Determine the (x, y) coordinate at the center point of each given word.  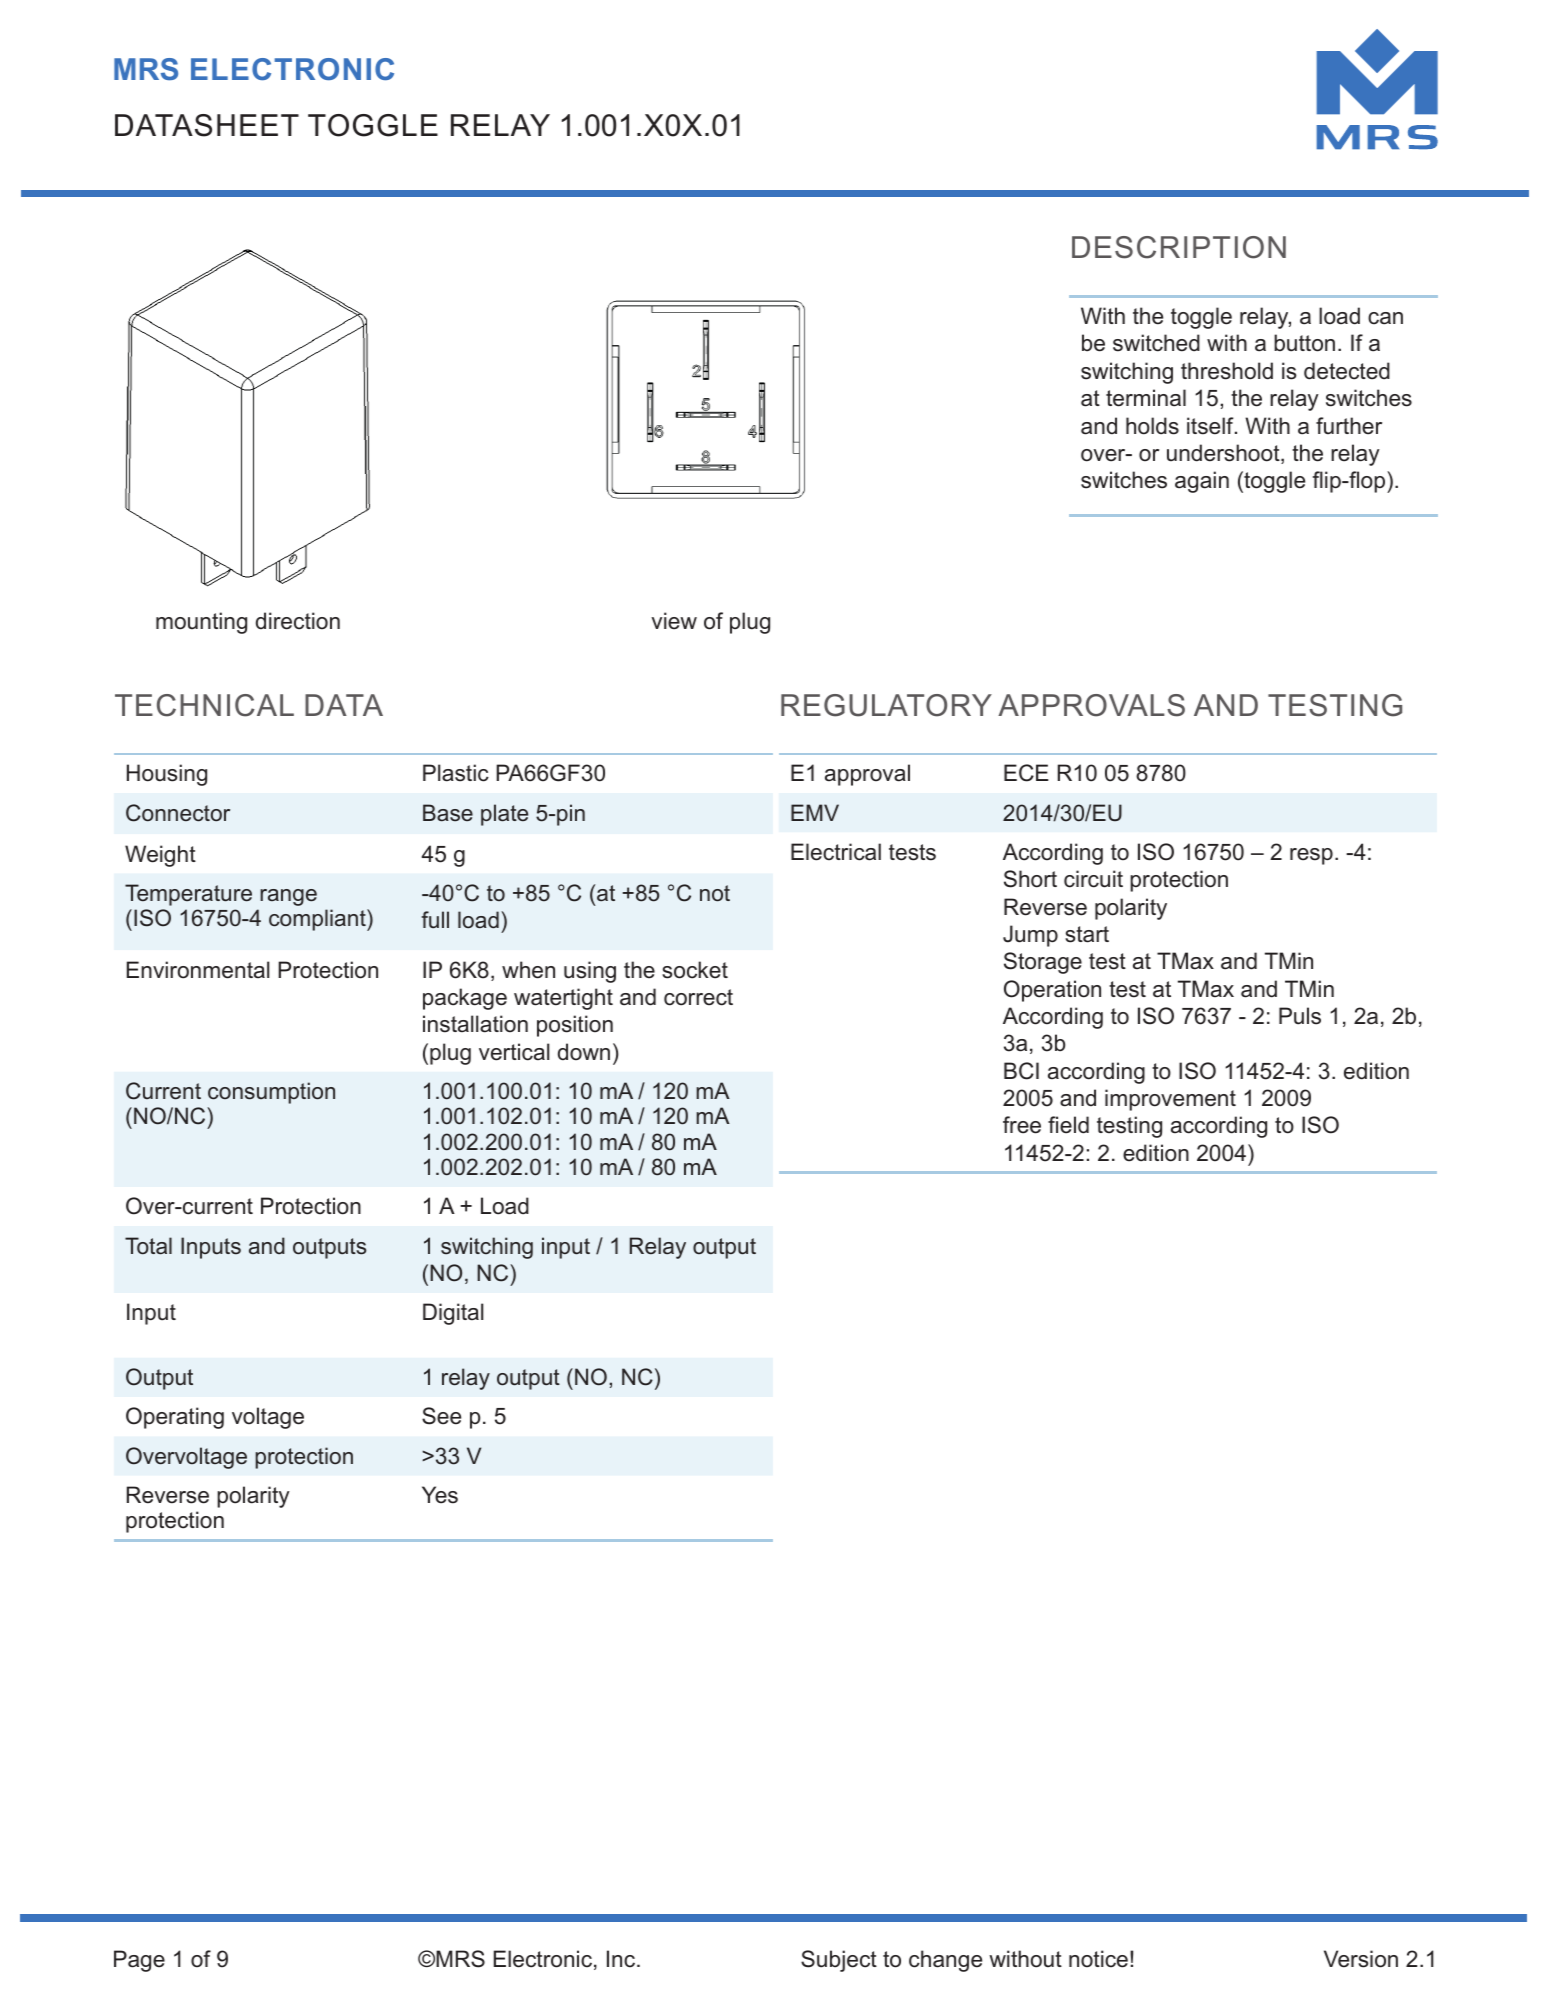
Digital (453, 1314)
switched (1156, 343)
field (1068, 1125)
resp (1311, 856)
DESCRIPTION (1179, 247)
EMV (815, 812)
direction (298, 621)
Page (139, 1961)
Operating (175, 1418)
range (288, 897)
